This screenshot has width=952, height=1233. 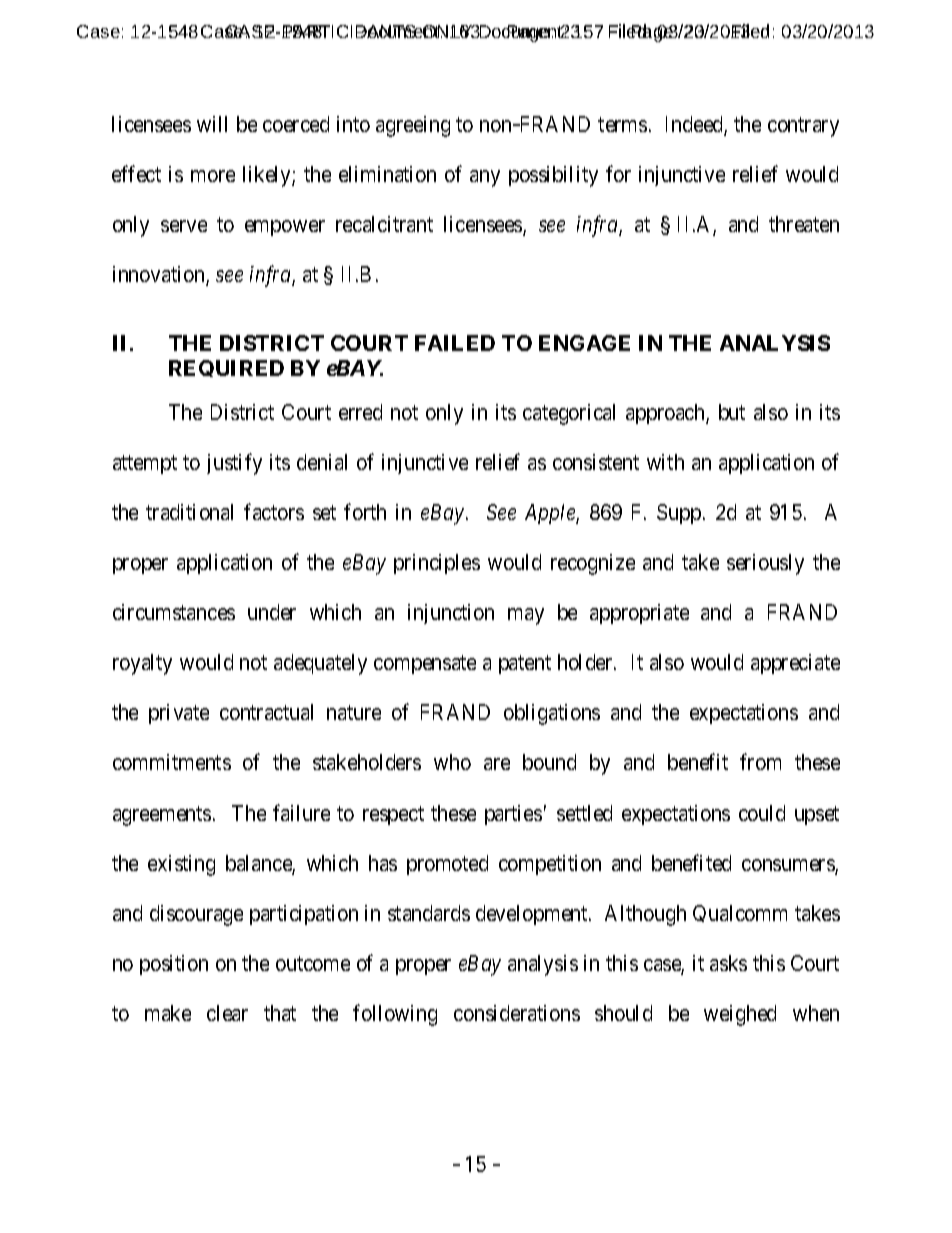 What do you see at coordinates (732, 412) in the screenshot?
I see `but` at bounding box center [732, 412].
